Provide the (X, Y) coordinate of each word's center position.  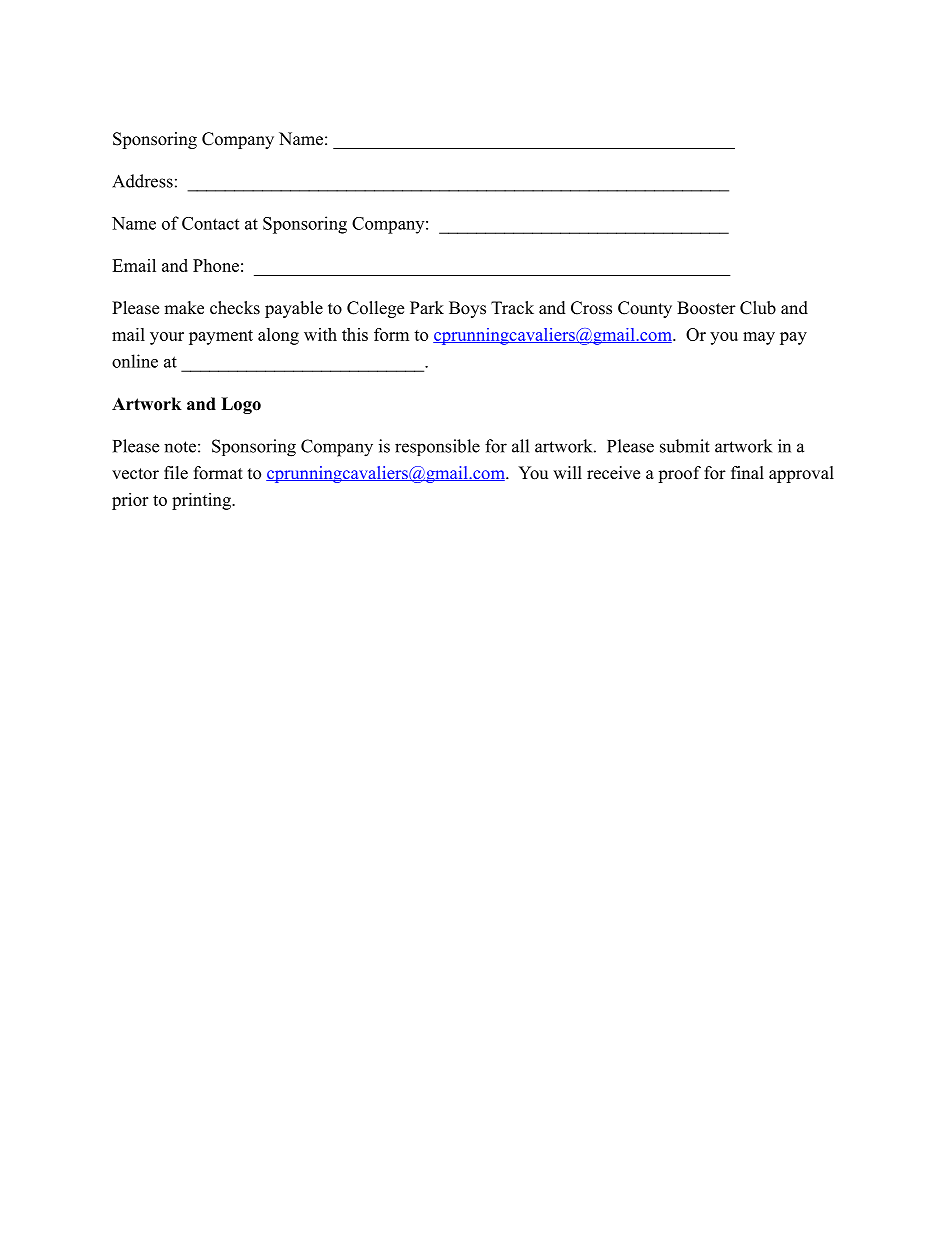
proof (679, 474)
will (567, 472)
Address (142, 181)
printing (202, 501)
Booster (706, 308)
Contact (210, 223)
